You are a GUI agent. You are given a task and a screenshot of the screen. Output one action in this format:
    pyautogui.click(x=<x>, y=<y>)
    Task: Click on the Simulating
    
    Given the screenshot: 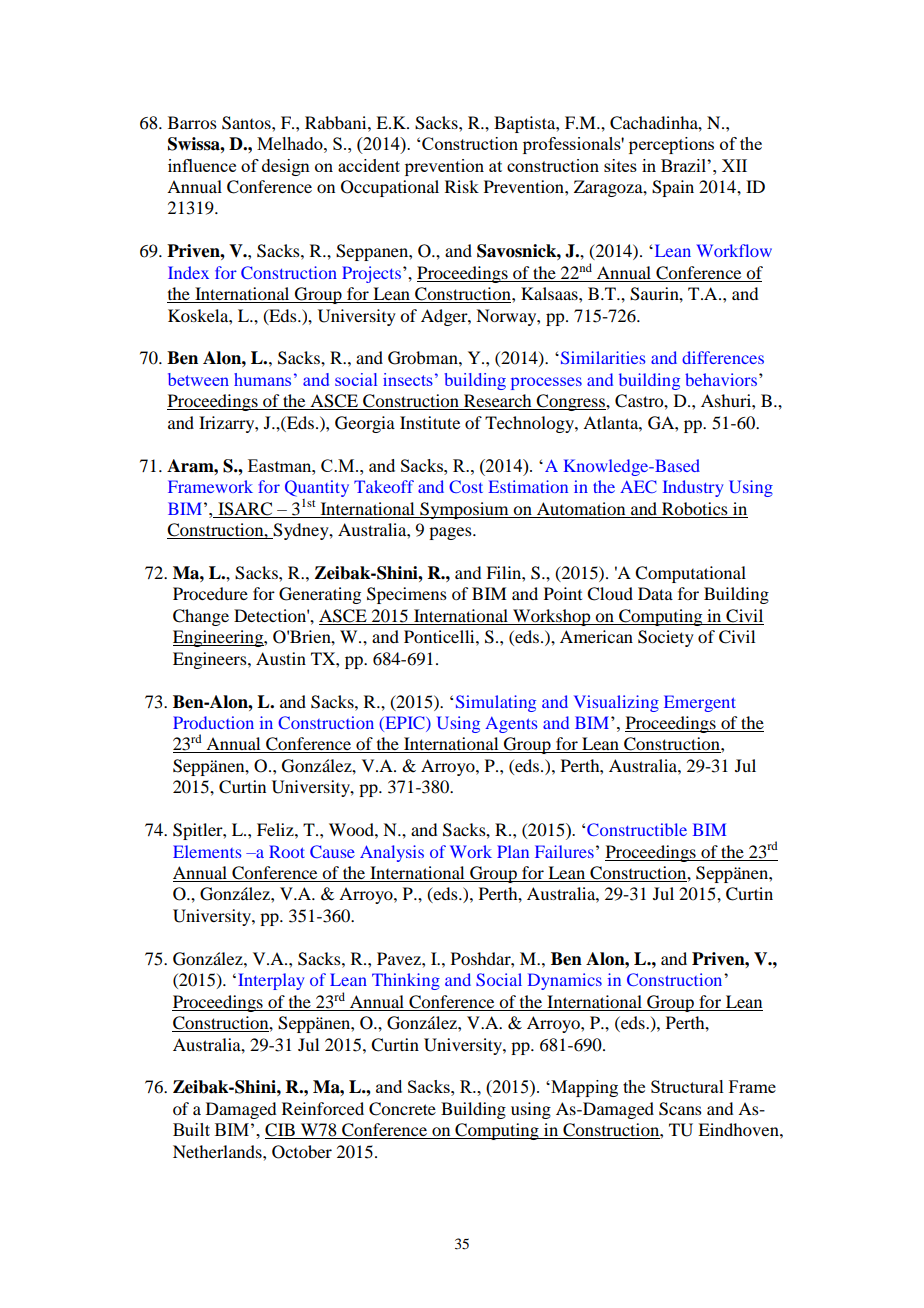 What is the action you would take?
    pyautogui.click(x=496, y=703)
